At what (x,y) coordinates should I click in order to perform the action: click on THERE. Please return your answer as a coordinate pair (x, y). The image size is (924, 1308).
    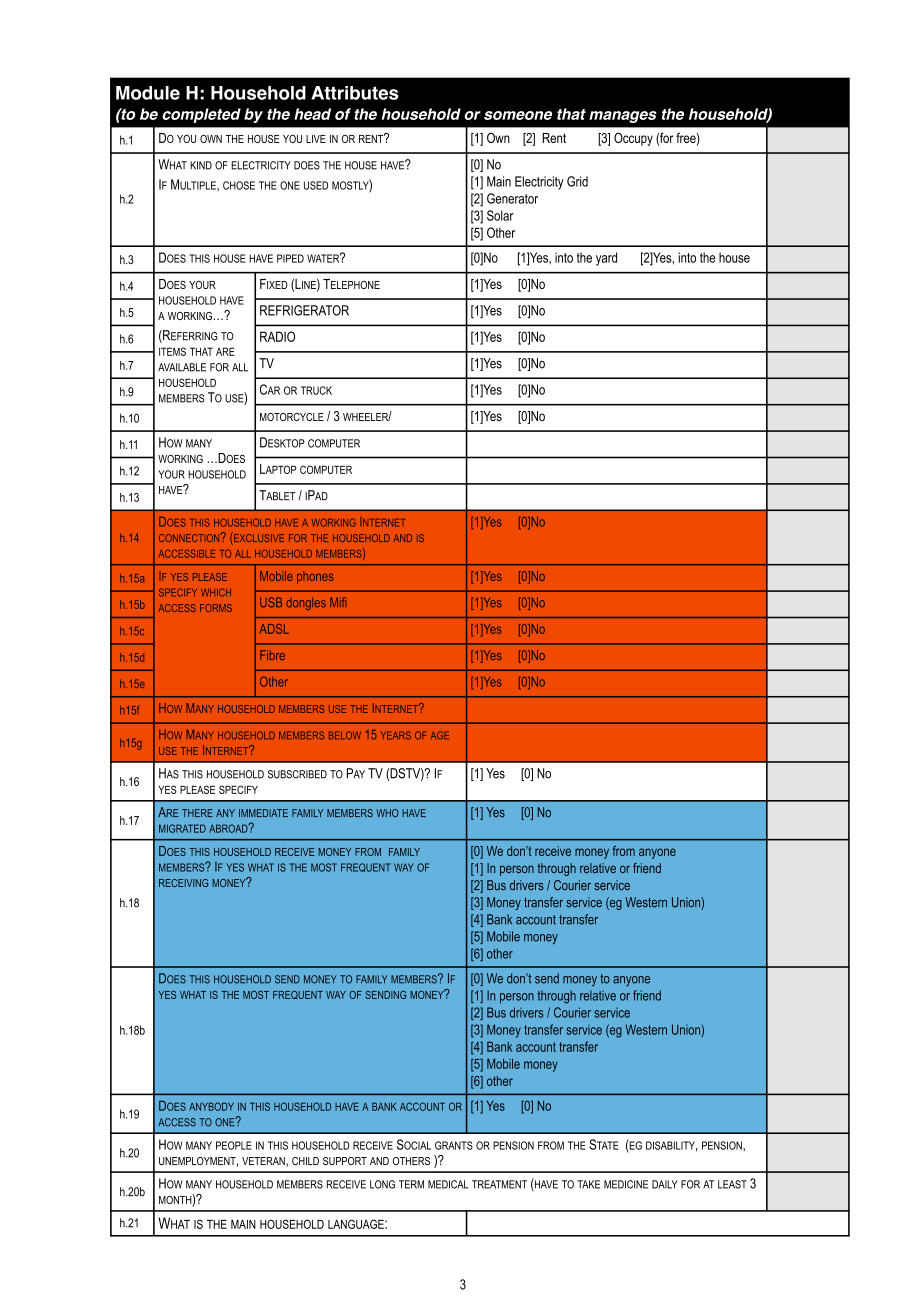
    Looking at the image, I should click on (197, 813).
